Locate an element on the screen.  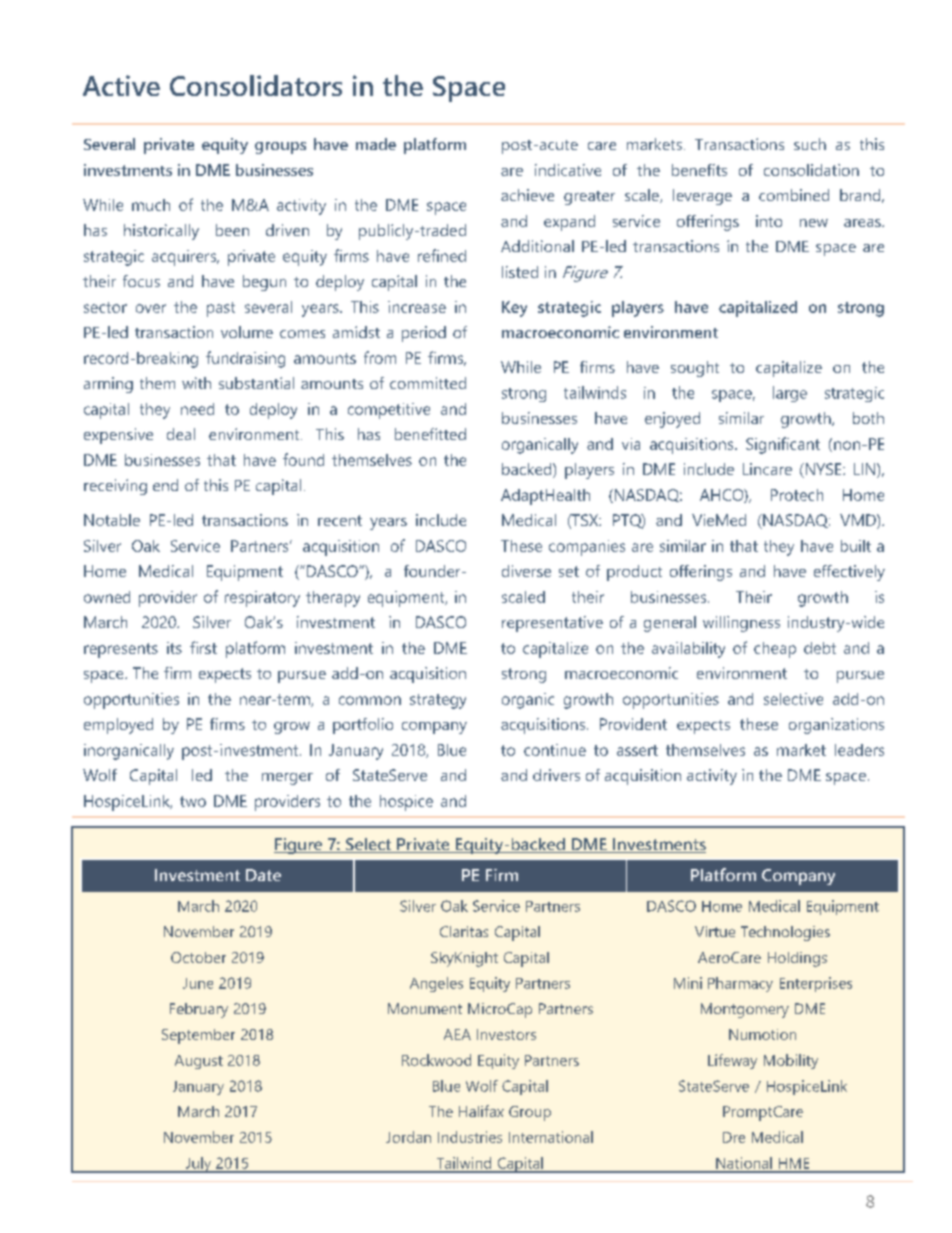
July is located at coordinates (198, 1165).
